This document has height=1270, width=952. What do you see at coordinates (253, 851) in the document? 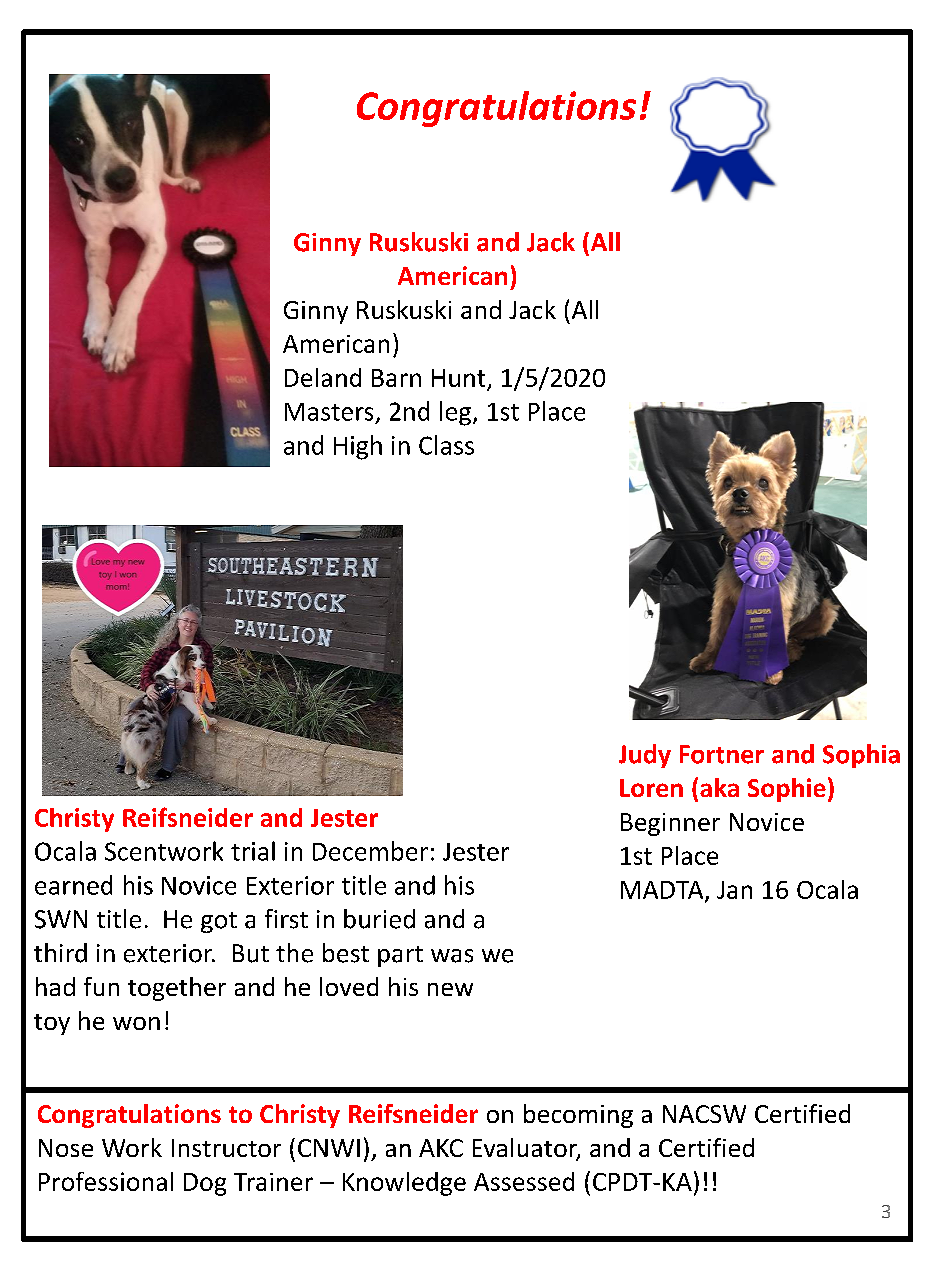
I see `trial` at bounding box center [253, 851].
